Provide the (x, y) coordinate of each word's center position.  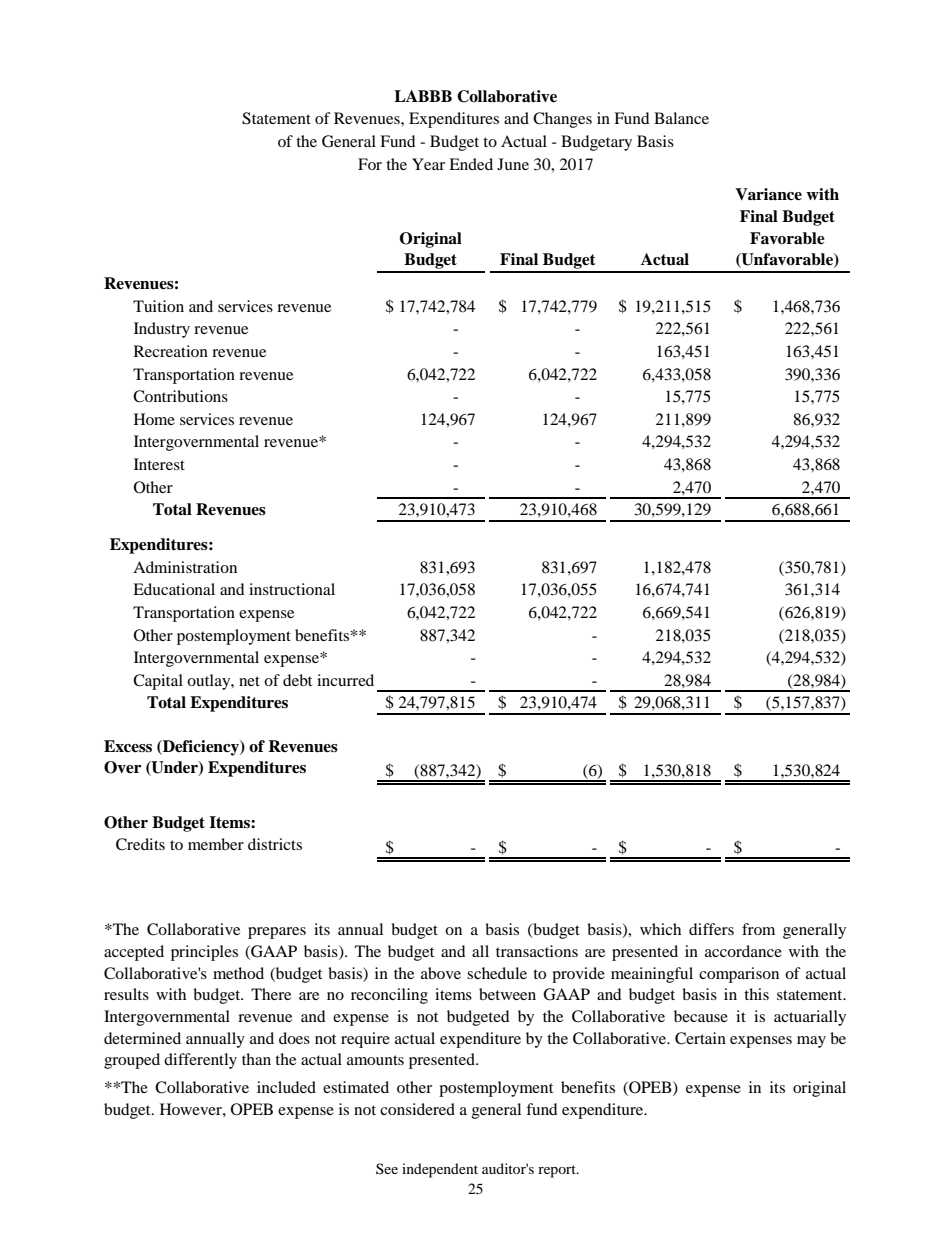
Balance (681, 118)
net (249, 681)
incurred (345, 680)
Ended (471, 164)
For (370, 164)
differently (200, 1061)
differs (711, 929)
